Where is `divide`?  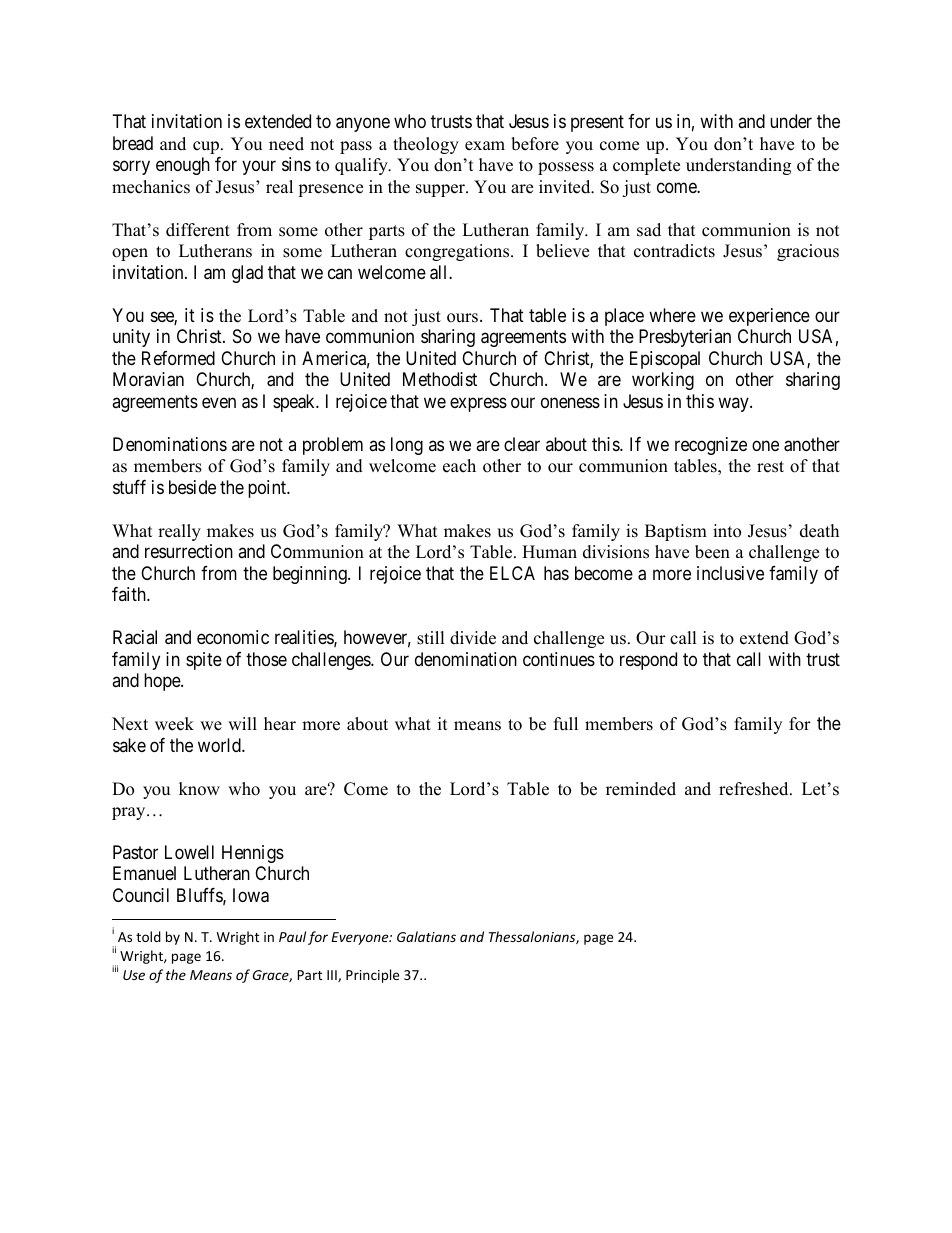 divide is located at coordinates (473, 638).
